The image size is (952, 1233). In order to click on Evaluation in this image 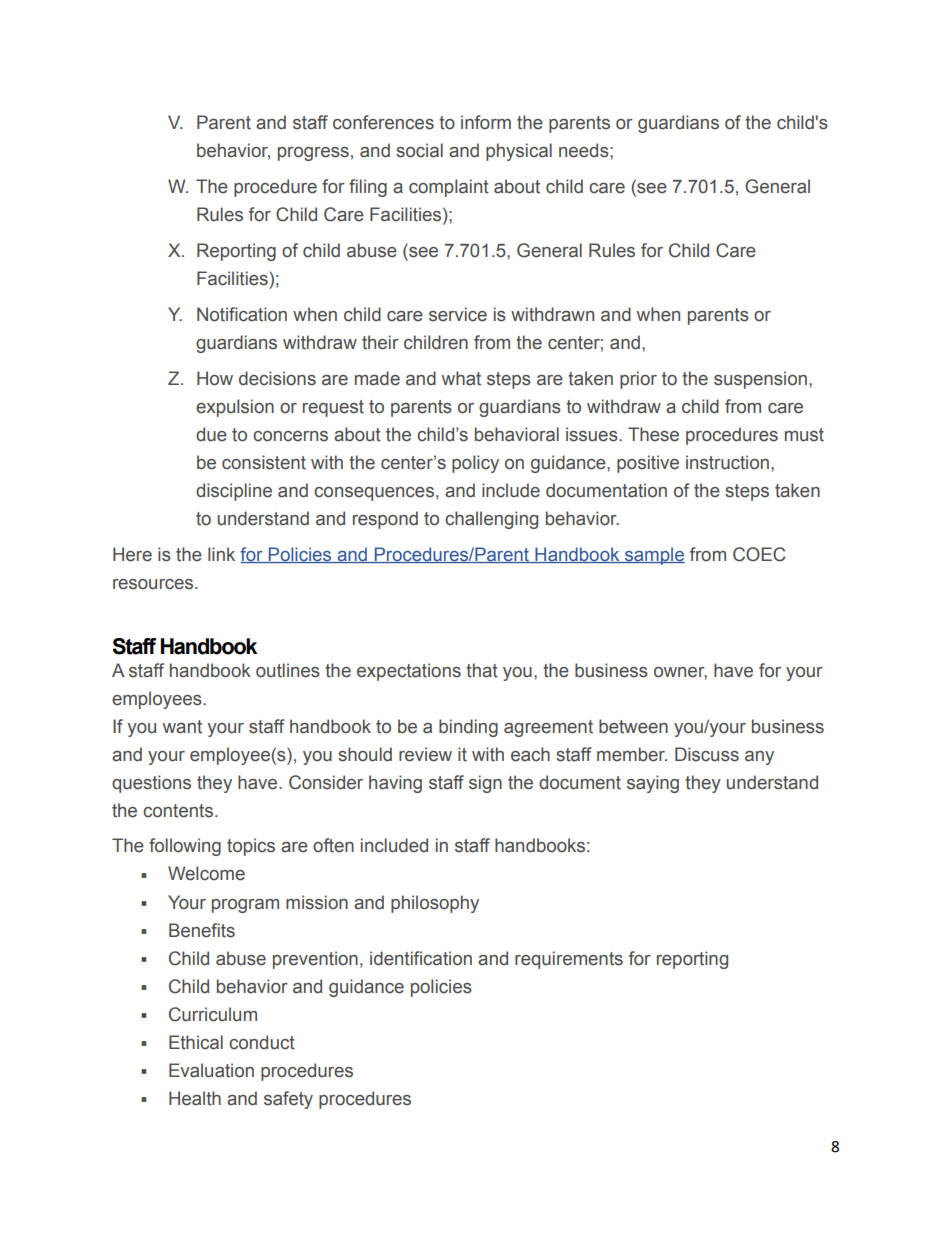, I will do `click(211, 1070)`.
